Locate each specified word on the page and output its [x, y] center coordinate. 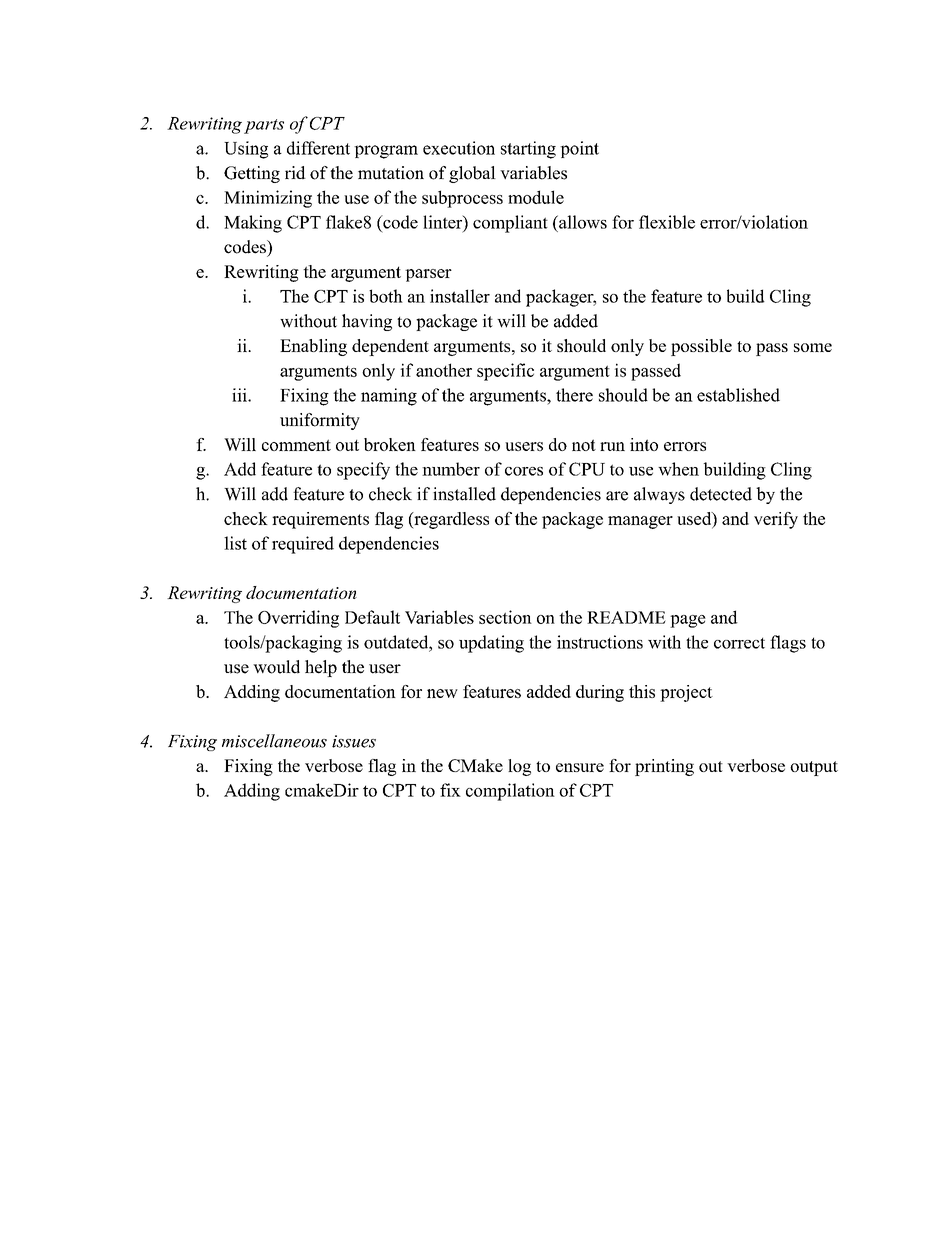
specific [505, 372]
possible [701, 347]
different [318, 148]
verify [776, 520]
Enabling [313, 347]
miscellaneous [274, 741]
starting [528, 150]
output [814, 768]
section [505, 617]
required [303, 545]
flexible [667, 222]
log [519, 767]
